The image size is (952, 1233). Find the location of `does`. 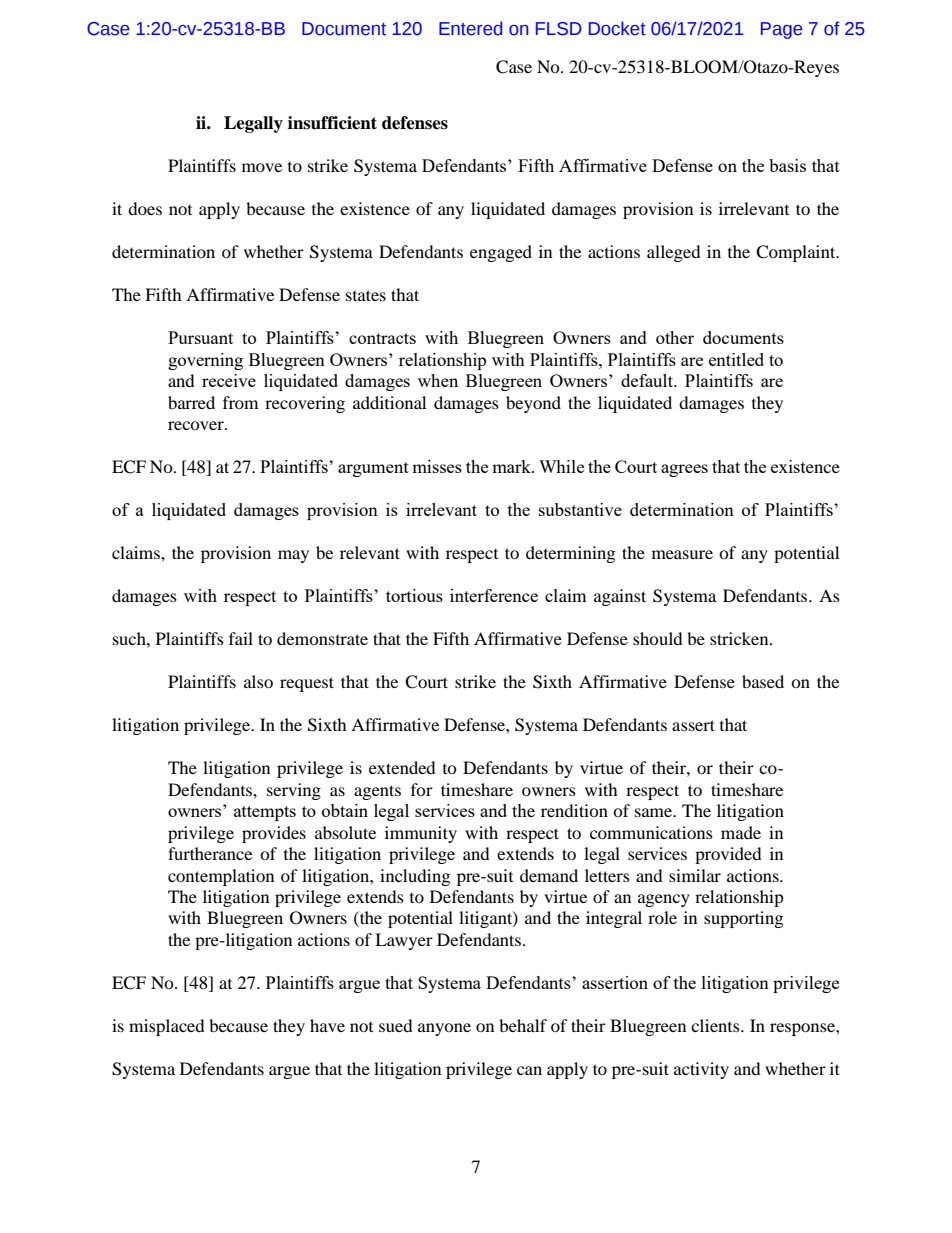

does is located at coordinates (145, 208).
